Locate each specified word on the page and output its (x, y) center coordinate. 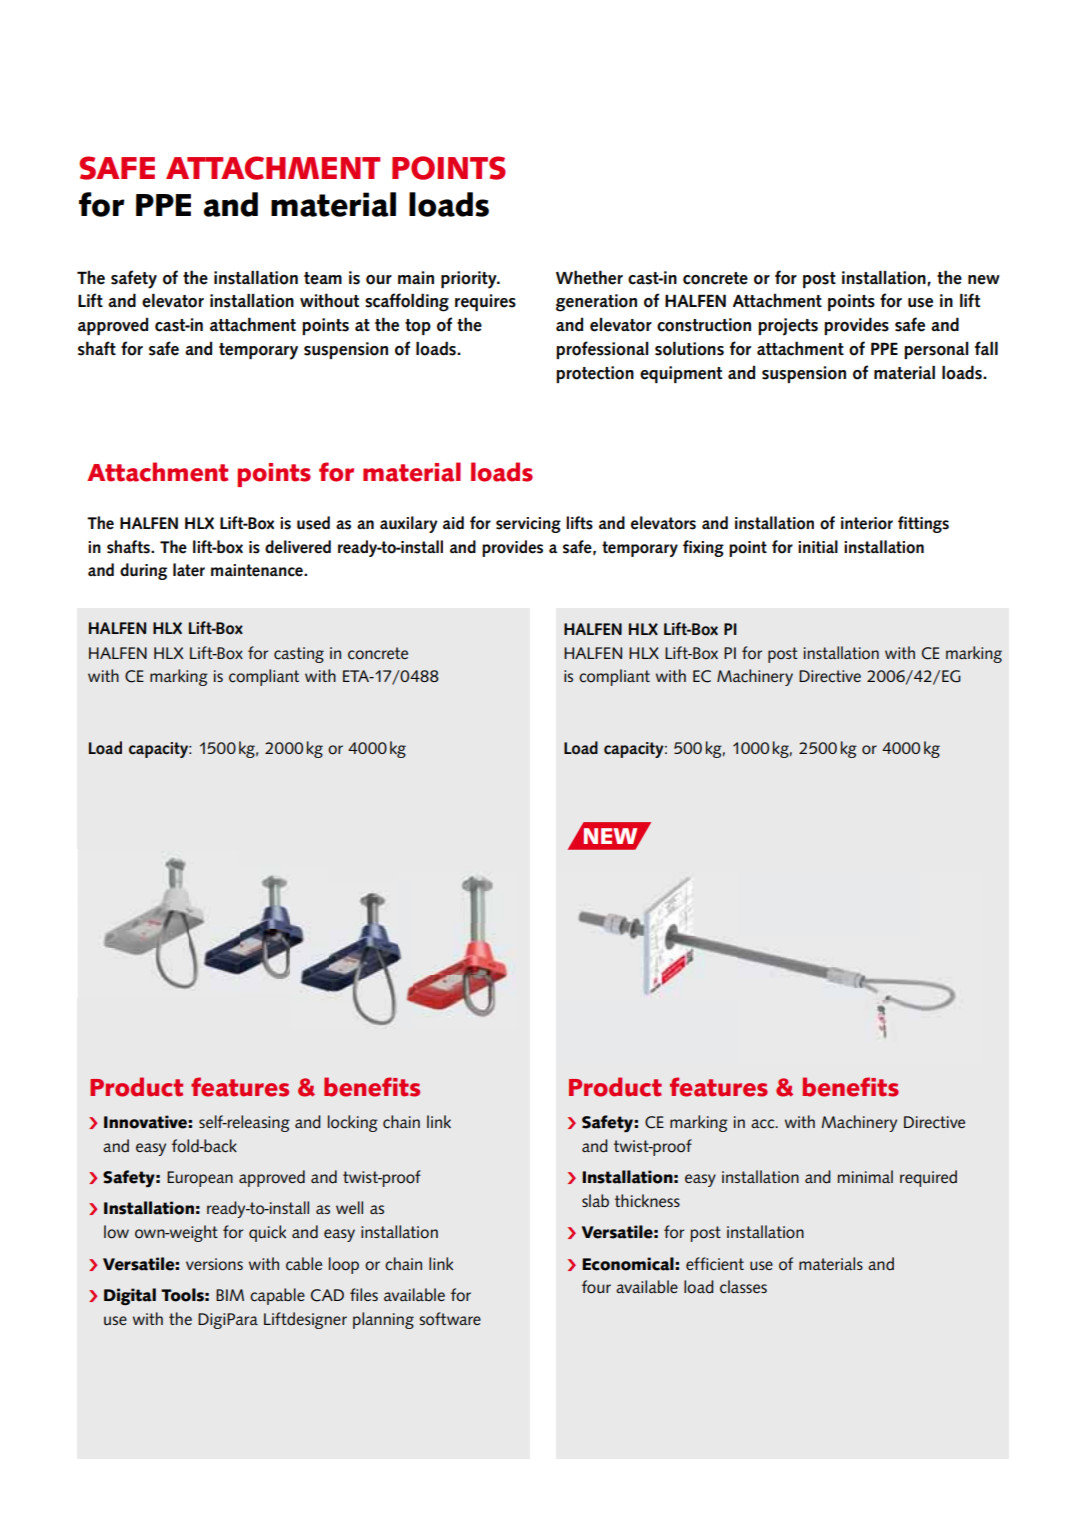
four (596, 1287)
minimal (865, 1176)
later (189, 570)
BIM (230, 1295)
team (323, 278)
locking (353, 1123)
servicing (528, 525)
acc (764, 1124)
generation (596, 303)
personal (936, 350)
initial (818, 546)
